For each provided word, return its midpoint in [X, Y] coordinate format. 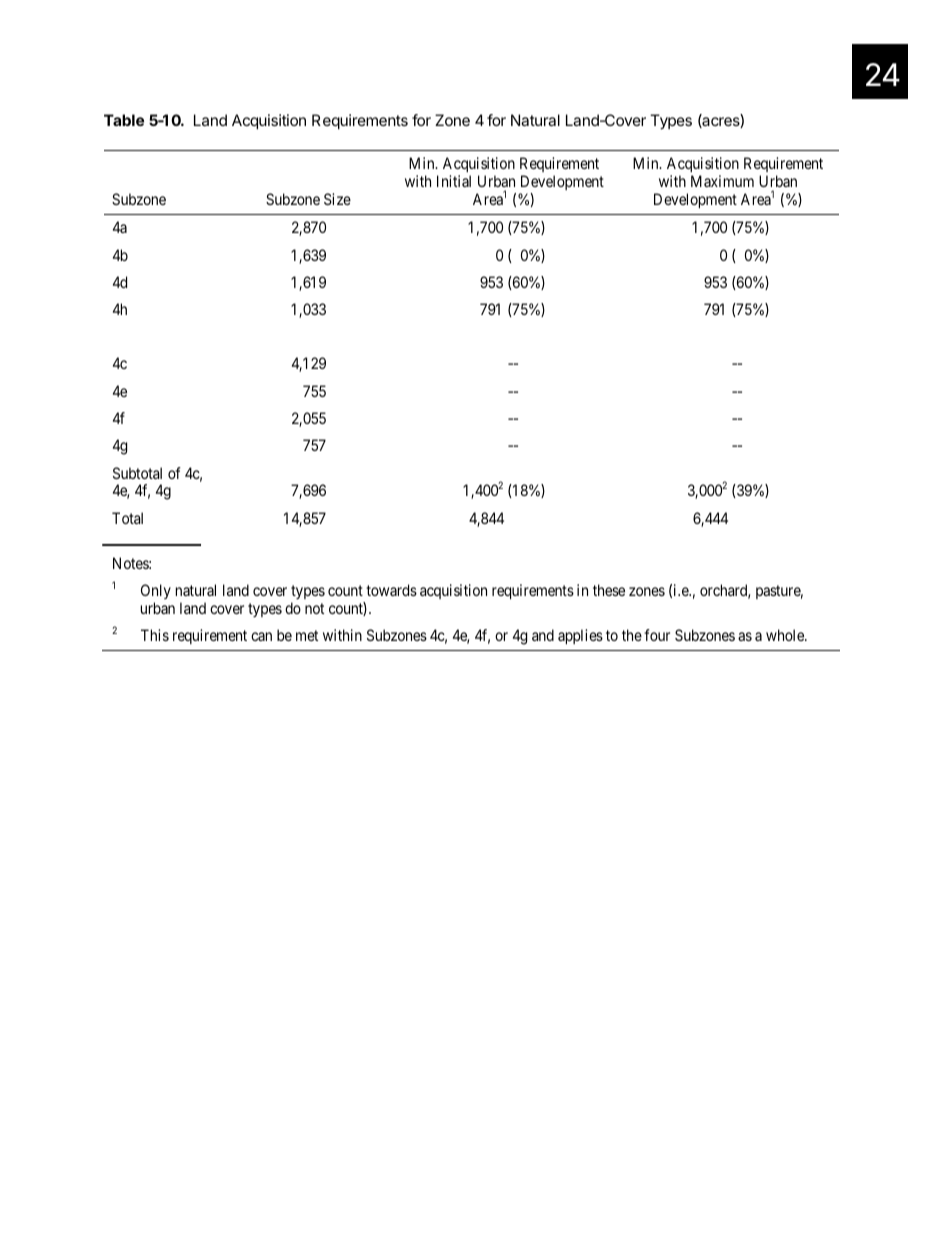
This [155, 635]
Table [124, 120]
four [657, 635]
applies [580, 636]
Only [156, 591]
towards [391, 590]
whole [786, 635]
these [609, 590]
